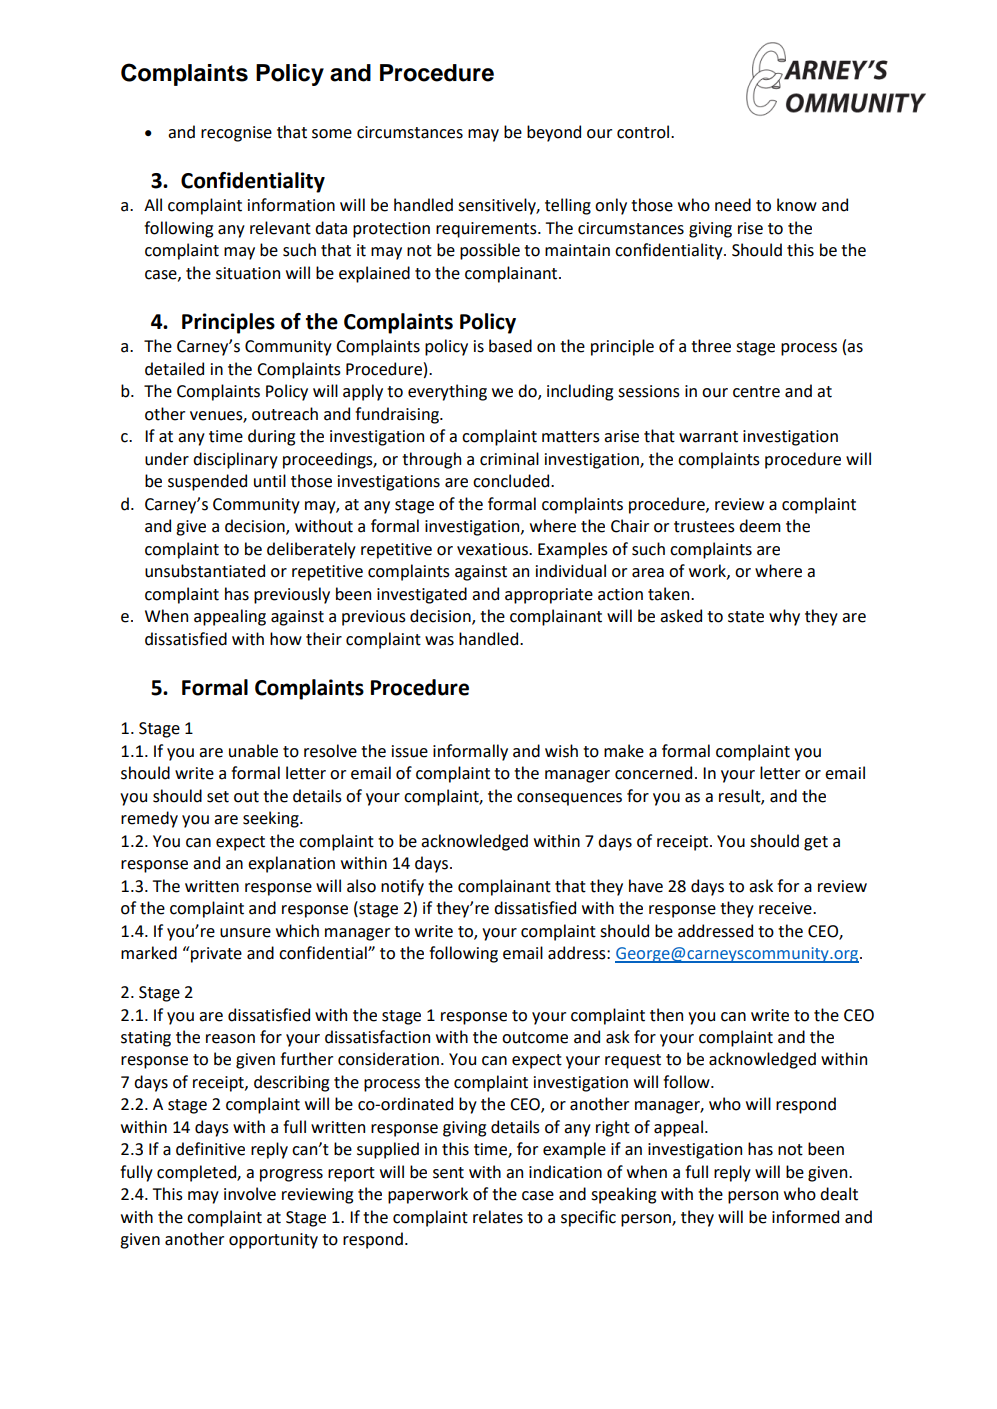 This image has width=997, height=1409. I want to click on criminal, so click(509, 459).
